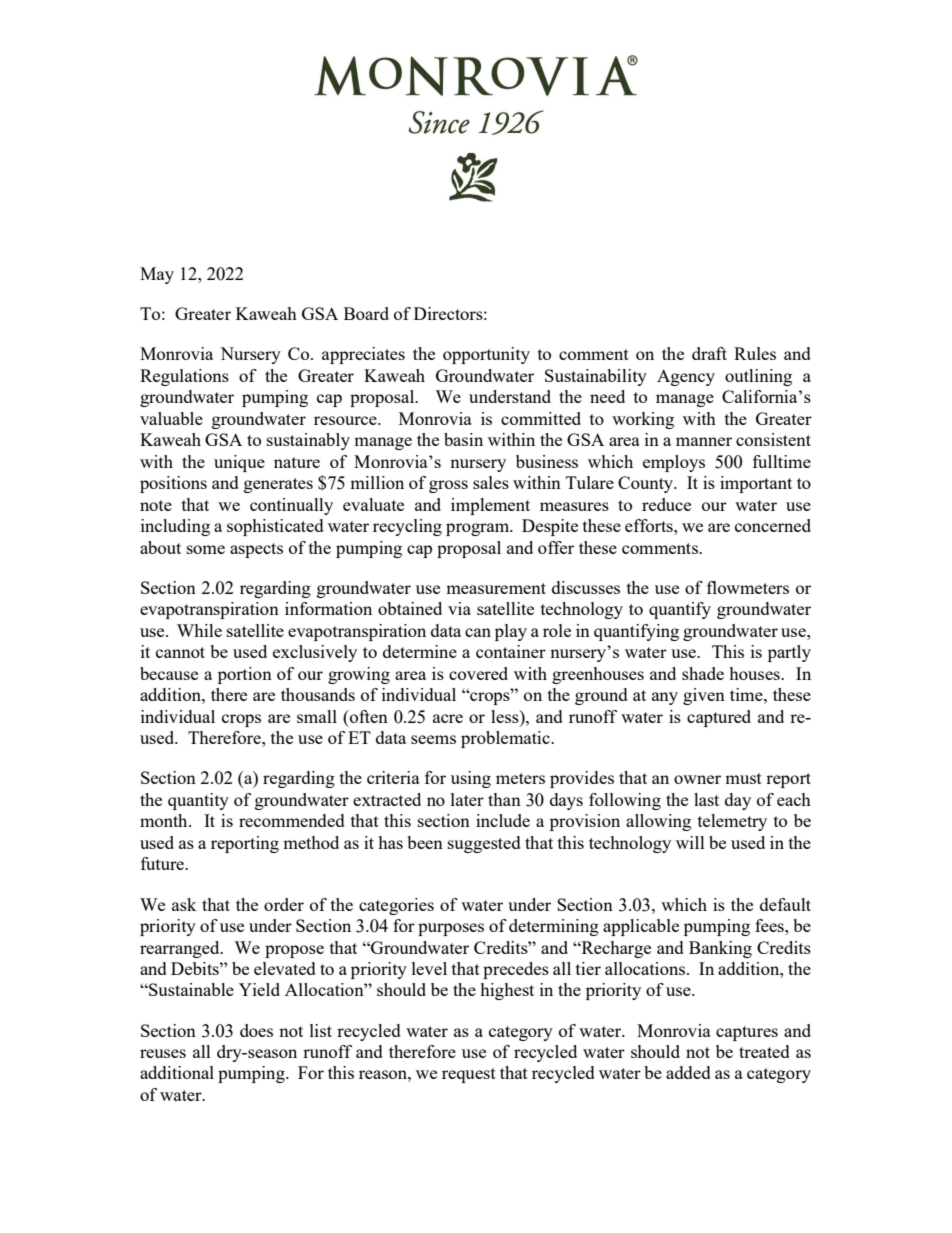 The image size is (952, 1233). What do you see at coordinates (486, 355) in the page?
I see `opportunity` at bounding box center [486, 355].
